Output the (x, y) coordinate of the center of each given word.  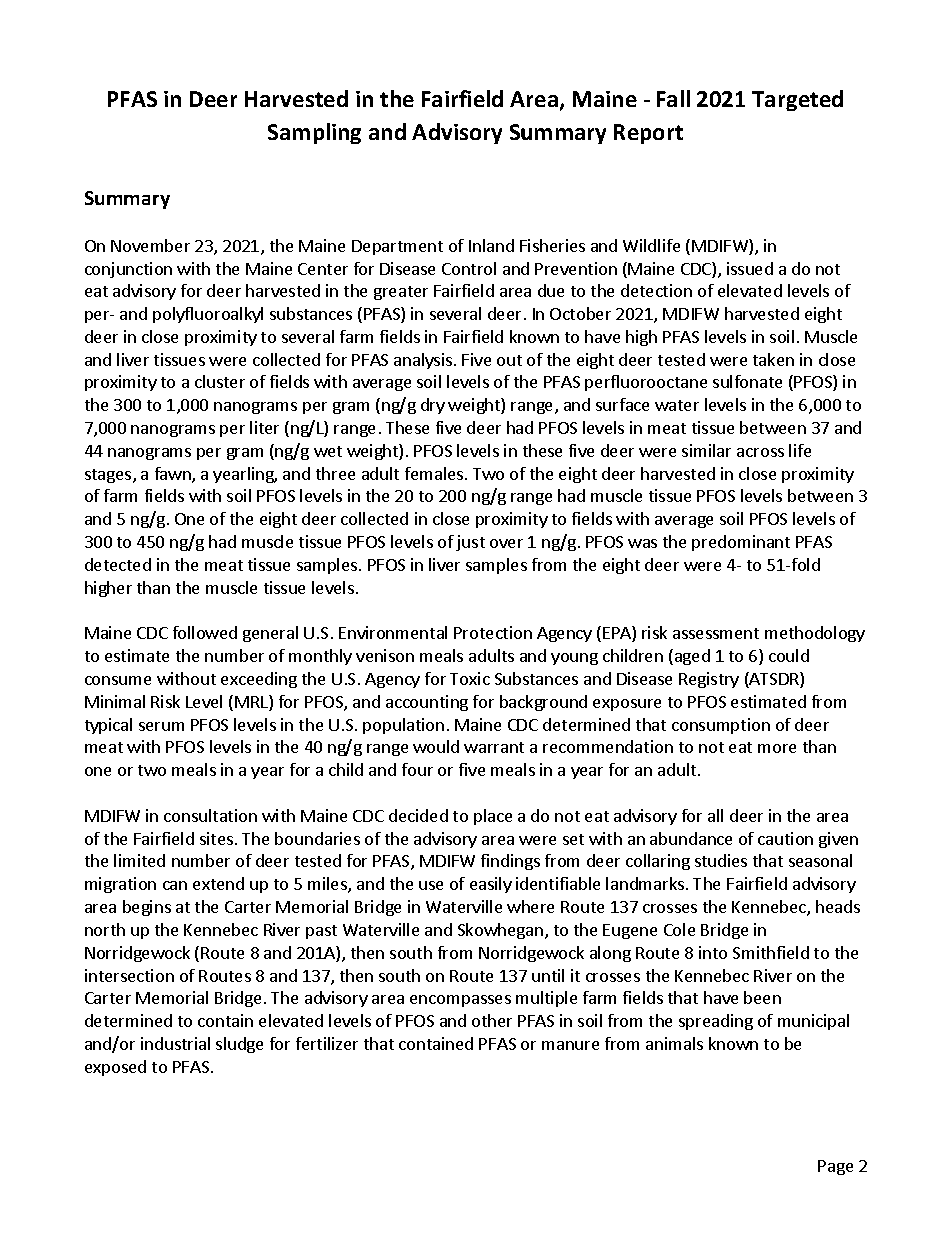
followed (205, 632)
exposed (115, 1068)
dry (433, 406)
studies (721, 860)
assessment (716, 633)
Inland (491, 245)
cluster (220, 381)
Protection (493, 632)
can (175, 885)
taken (773, 359)
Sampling (314, 133)
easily (491, 885)
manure (570, 1045)
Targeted (797, 100)
